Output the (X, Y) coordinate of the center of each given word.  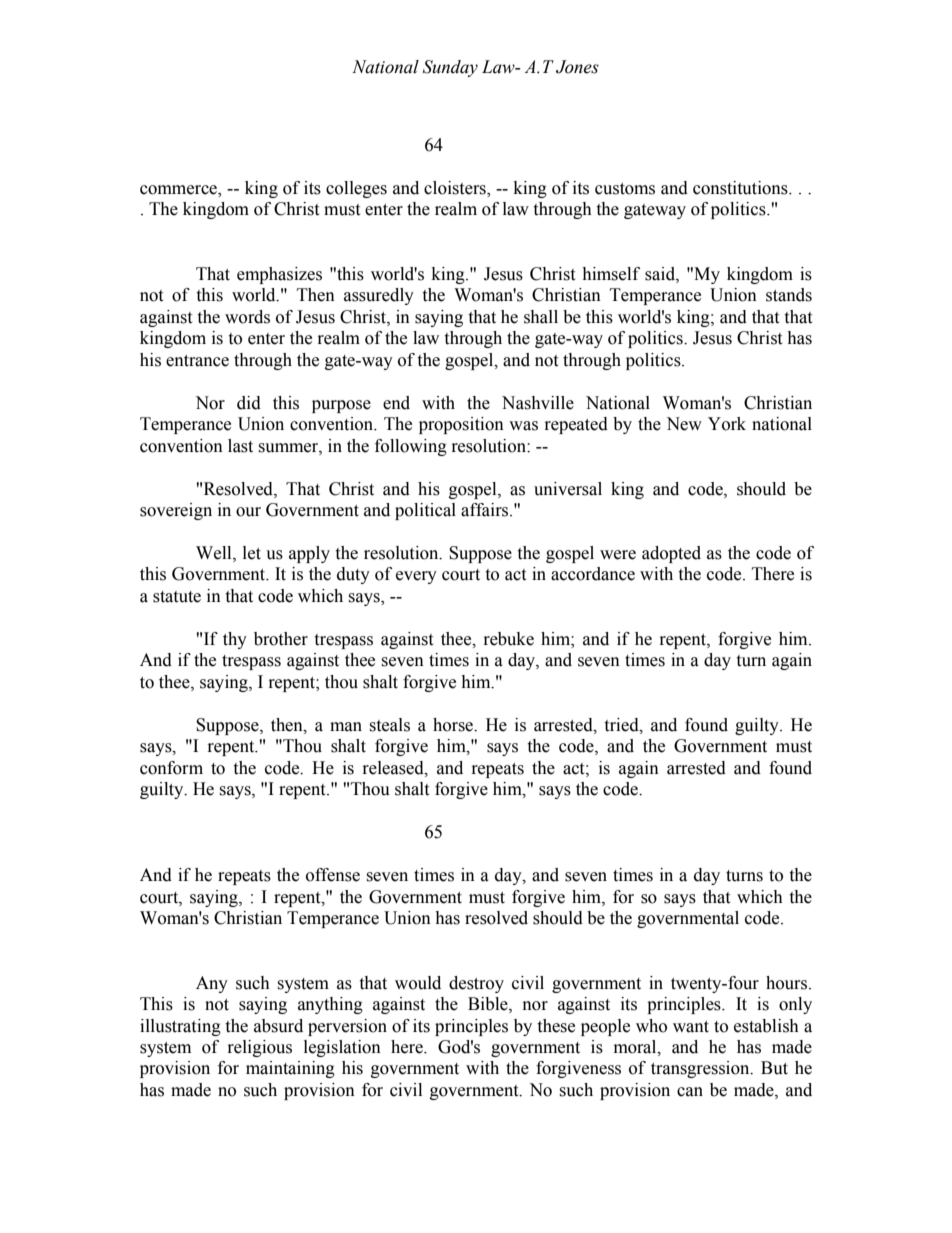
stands (789, 295)
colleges (356, 189)
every (416, 577)
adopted (671, 554)
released (394, 768)
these (556, 1026)
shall (541, 317)
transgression (701, 1069)
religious (260, 1048)
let (252, 553)
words (247, 317)
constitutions (741, 188)
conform (171, 768)
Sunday (450, 68)
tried (622, 725)
